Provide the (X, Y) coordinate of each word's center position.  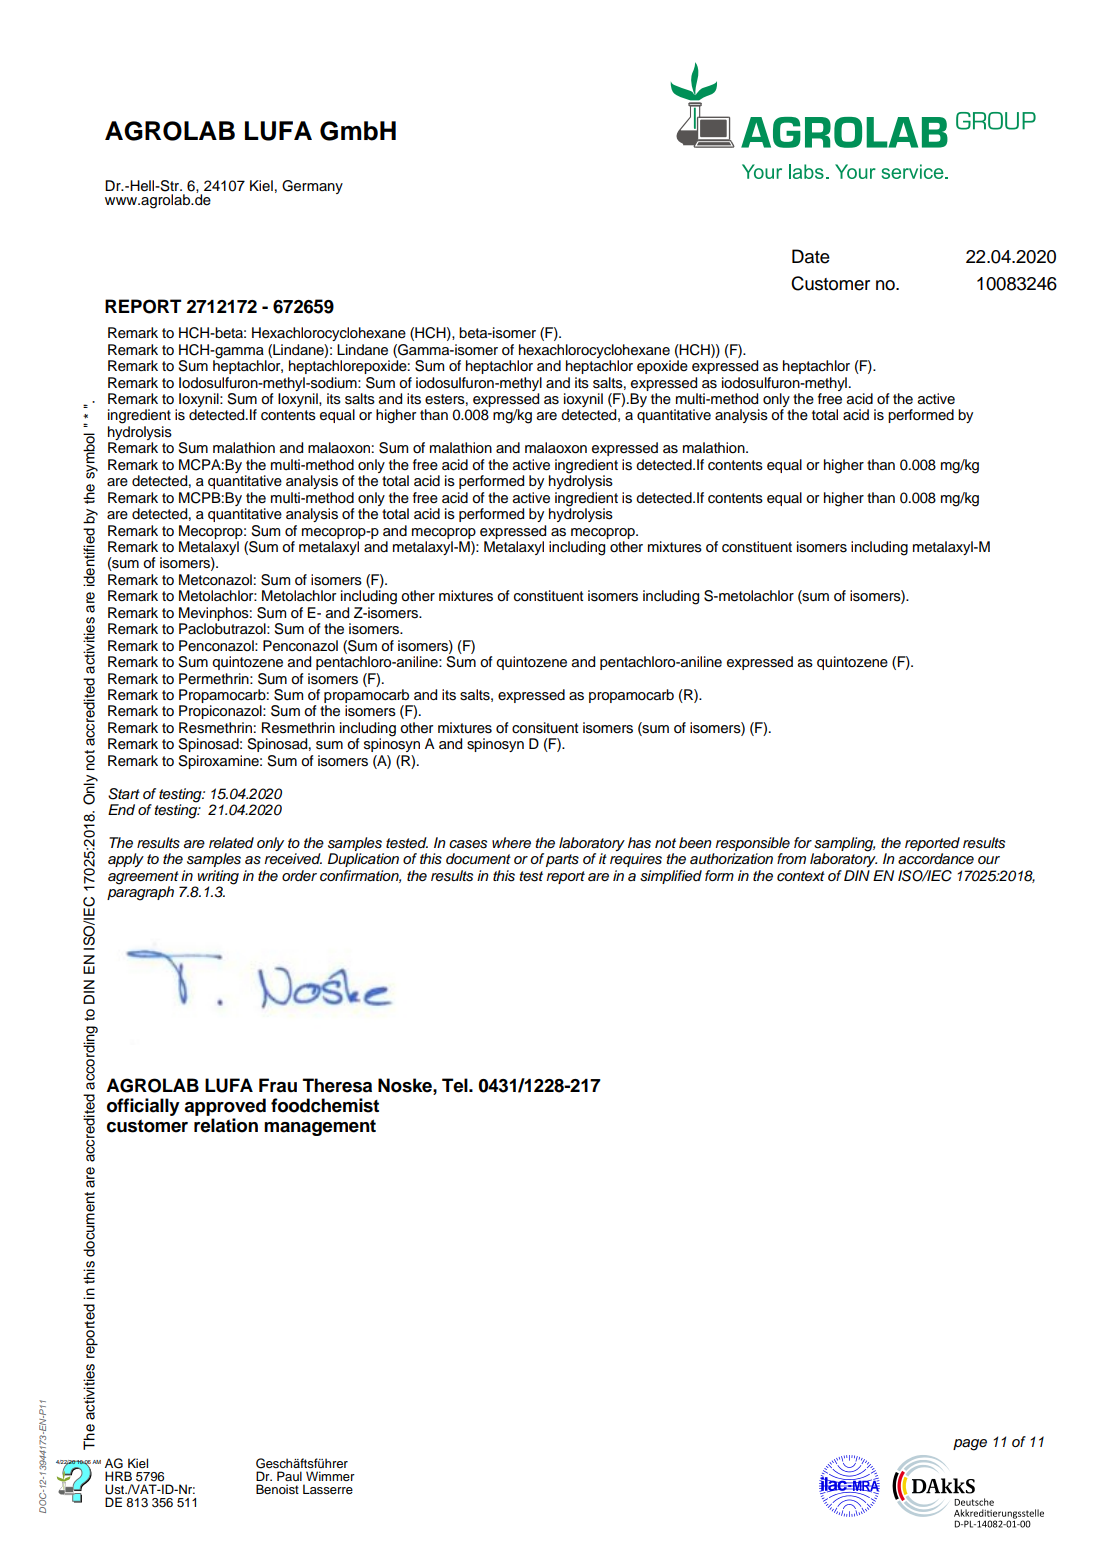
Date (811, 256)
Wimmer (330, 1476)
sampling (844, 845)
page (970, 1445)
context (801, 876)
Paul (289, 1476)
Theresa (337, 1085)
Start (124, 794)
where (511, 842)
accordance (936, 859)
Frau (278, 1085)
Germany (312, 187)
